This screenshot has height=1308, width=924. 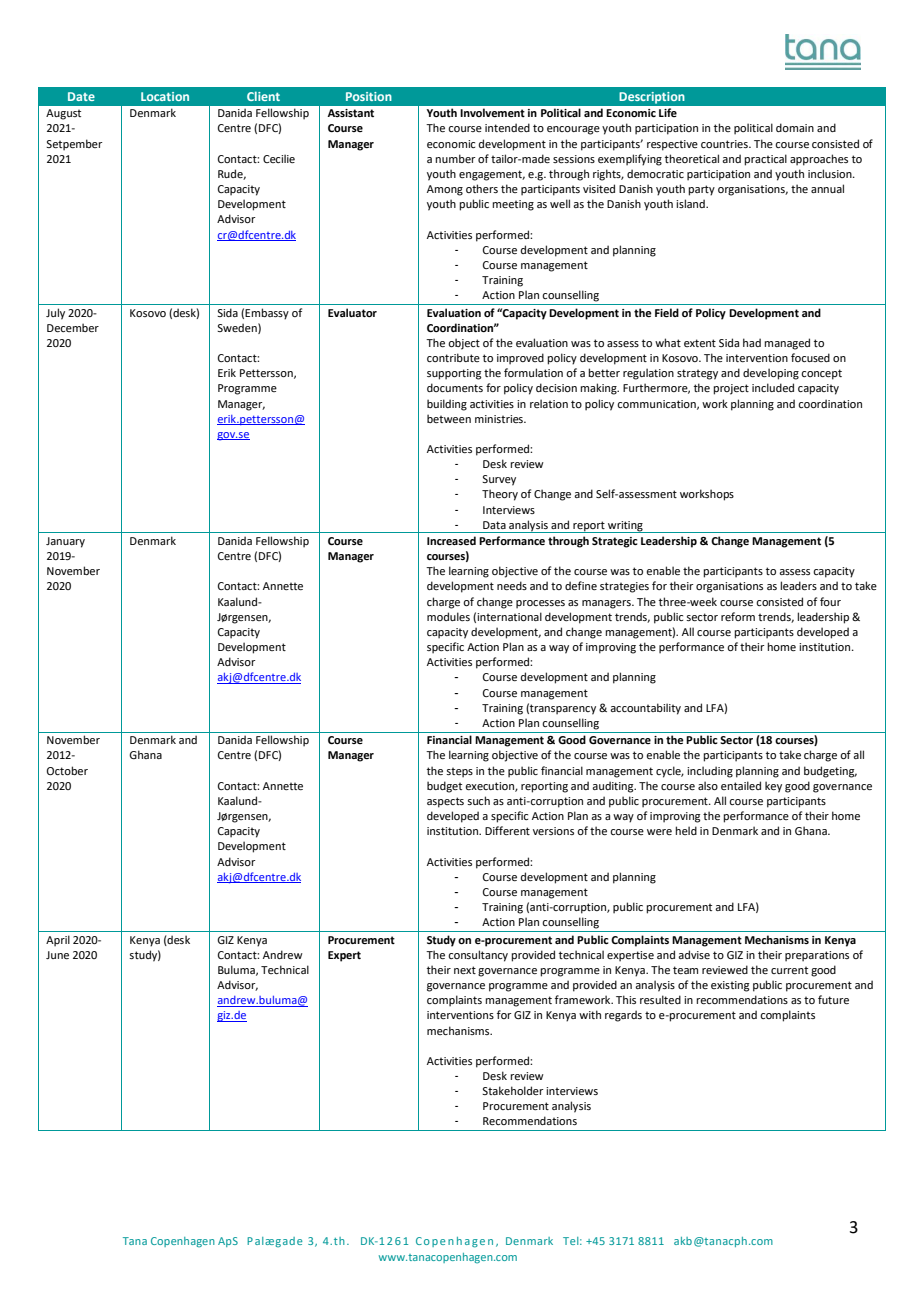 What do you see at coordinates (165, 96) in the screenshot?
I see `Location` at bounding box center [165, 96].
